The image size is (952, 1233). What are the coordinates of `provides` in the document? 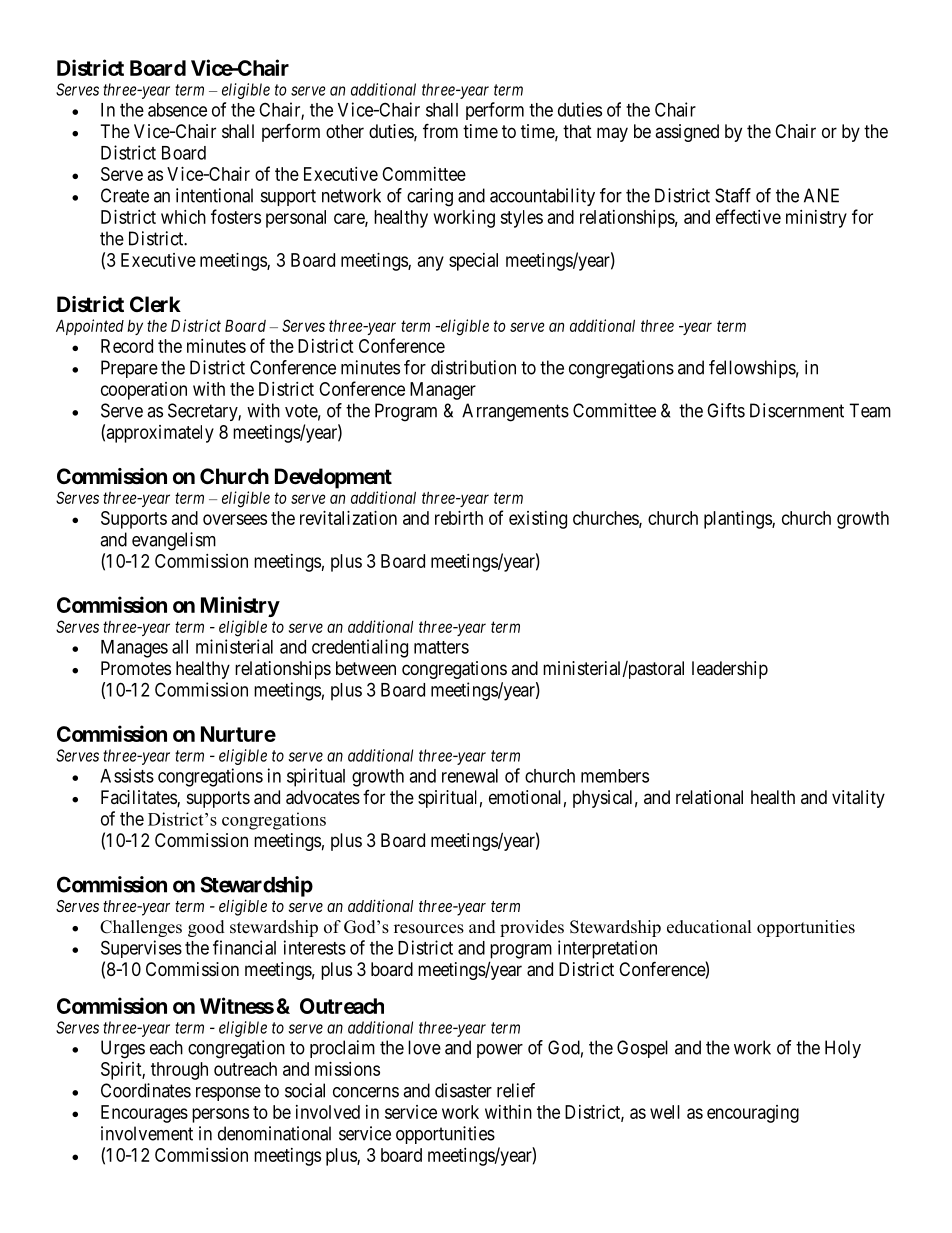 It's located at (532, 928).
